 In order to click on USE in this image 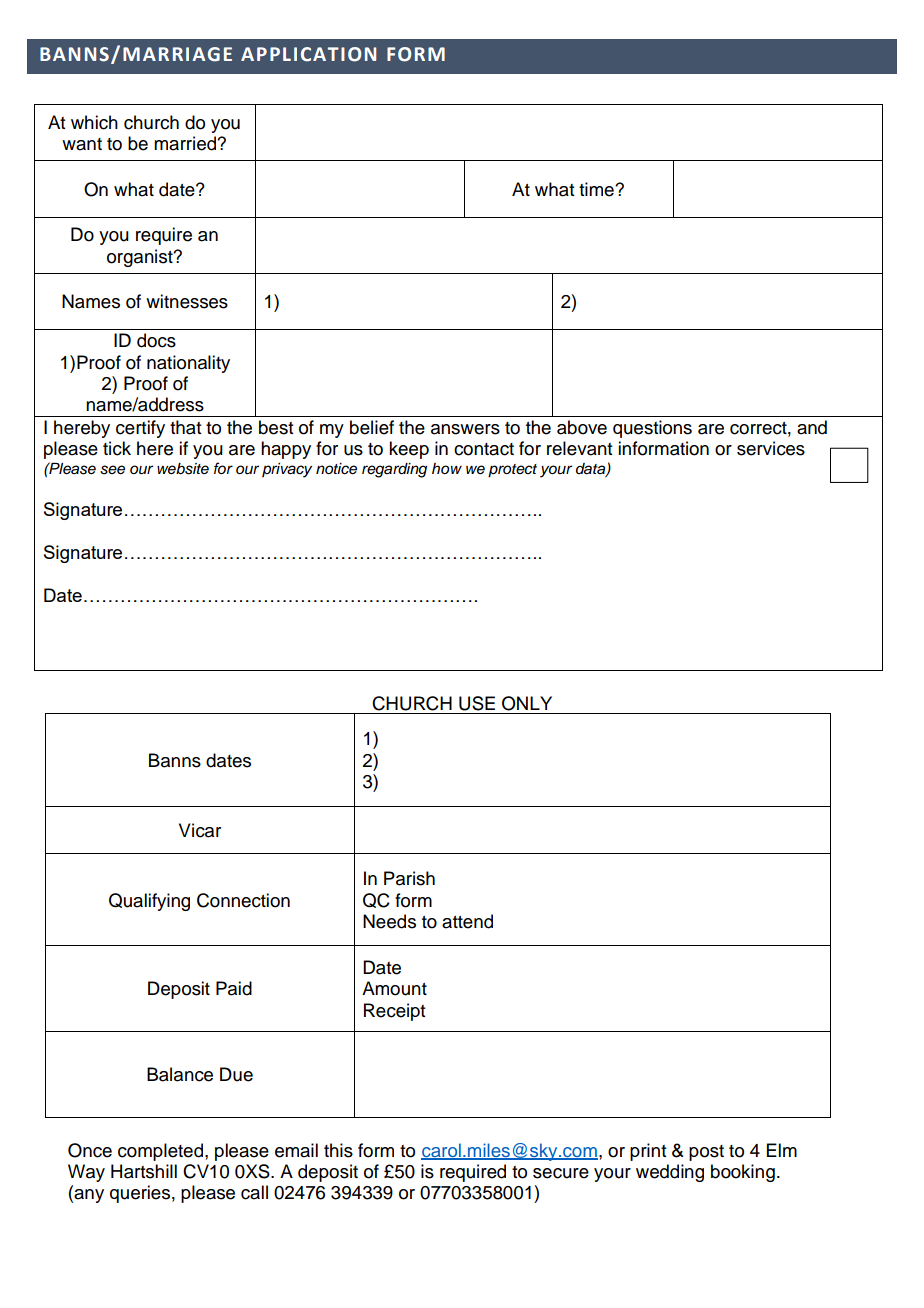, I will do `click(477, 703)`.
